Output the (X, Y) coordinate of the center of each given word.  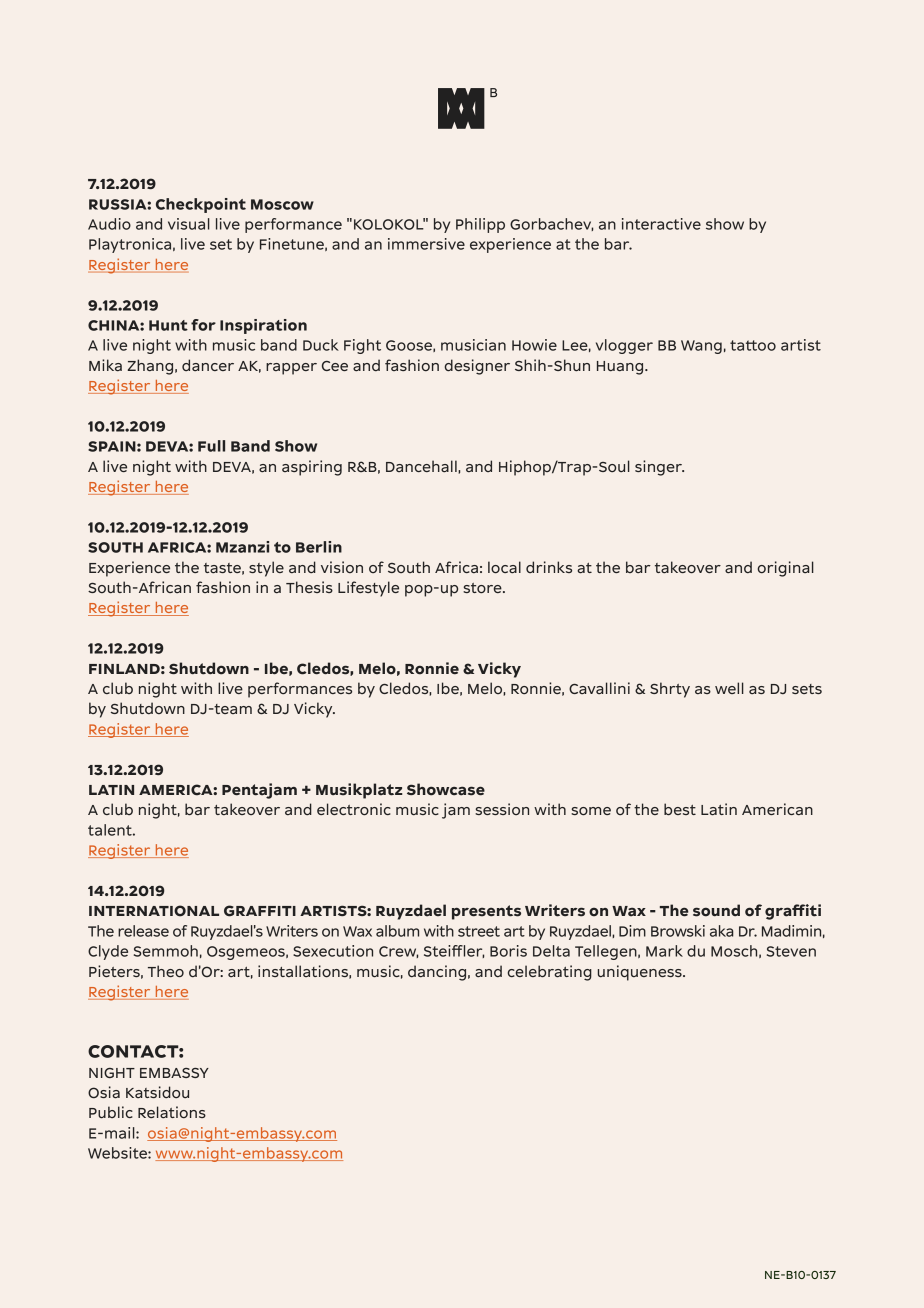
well (729, 688)
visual (189, 224)
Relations (172, 1112)
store (483, 588)
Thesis (309, 587)
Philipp (480, 225)
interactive (661, 224)
